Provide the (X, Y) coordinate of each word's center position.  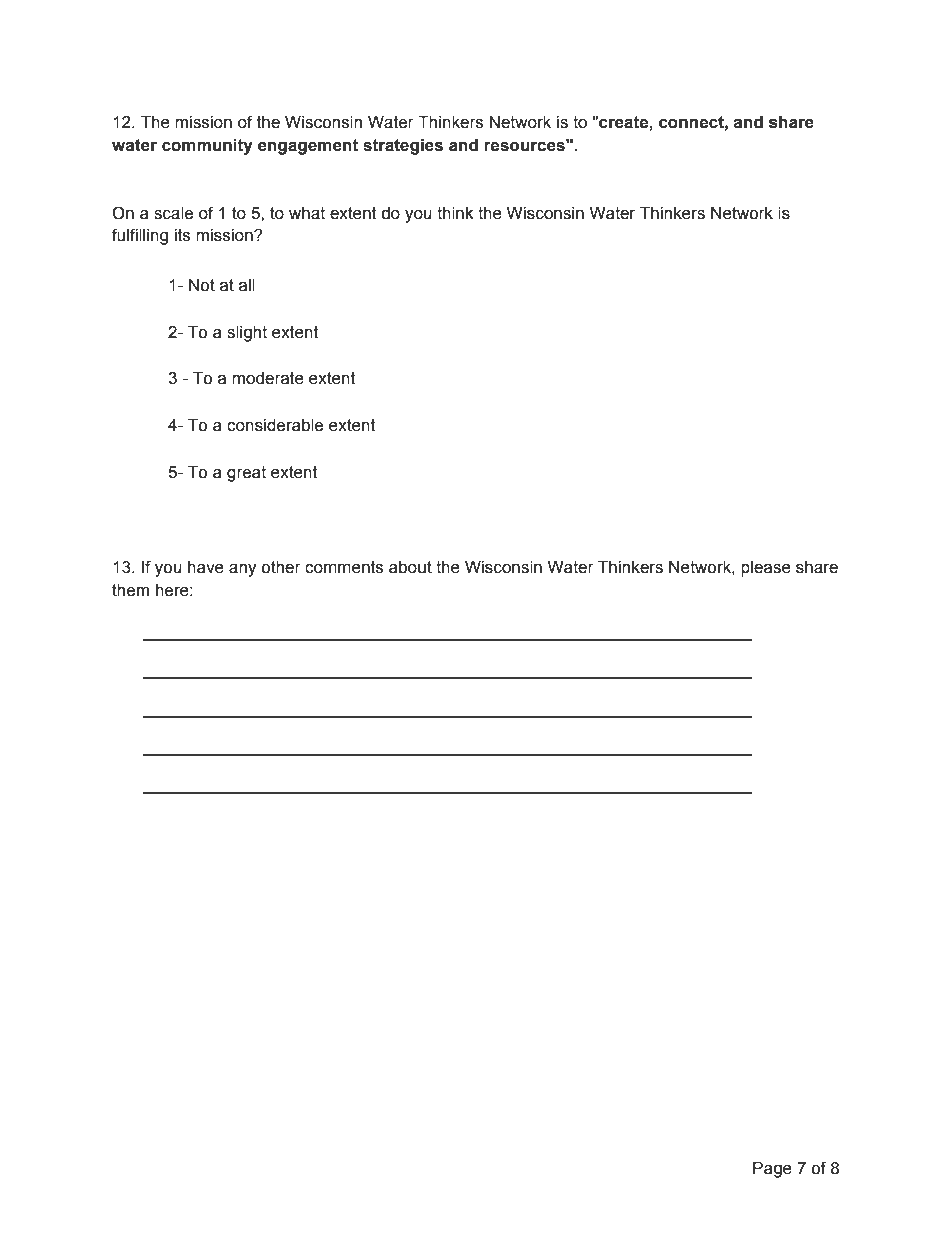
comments (344, 567)
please (766, 569)
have (206, 567)
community (207, 147)
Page (772, 1170)
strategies (403, 147)
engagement (308, 147)
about (410, 567)
